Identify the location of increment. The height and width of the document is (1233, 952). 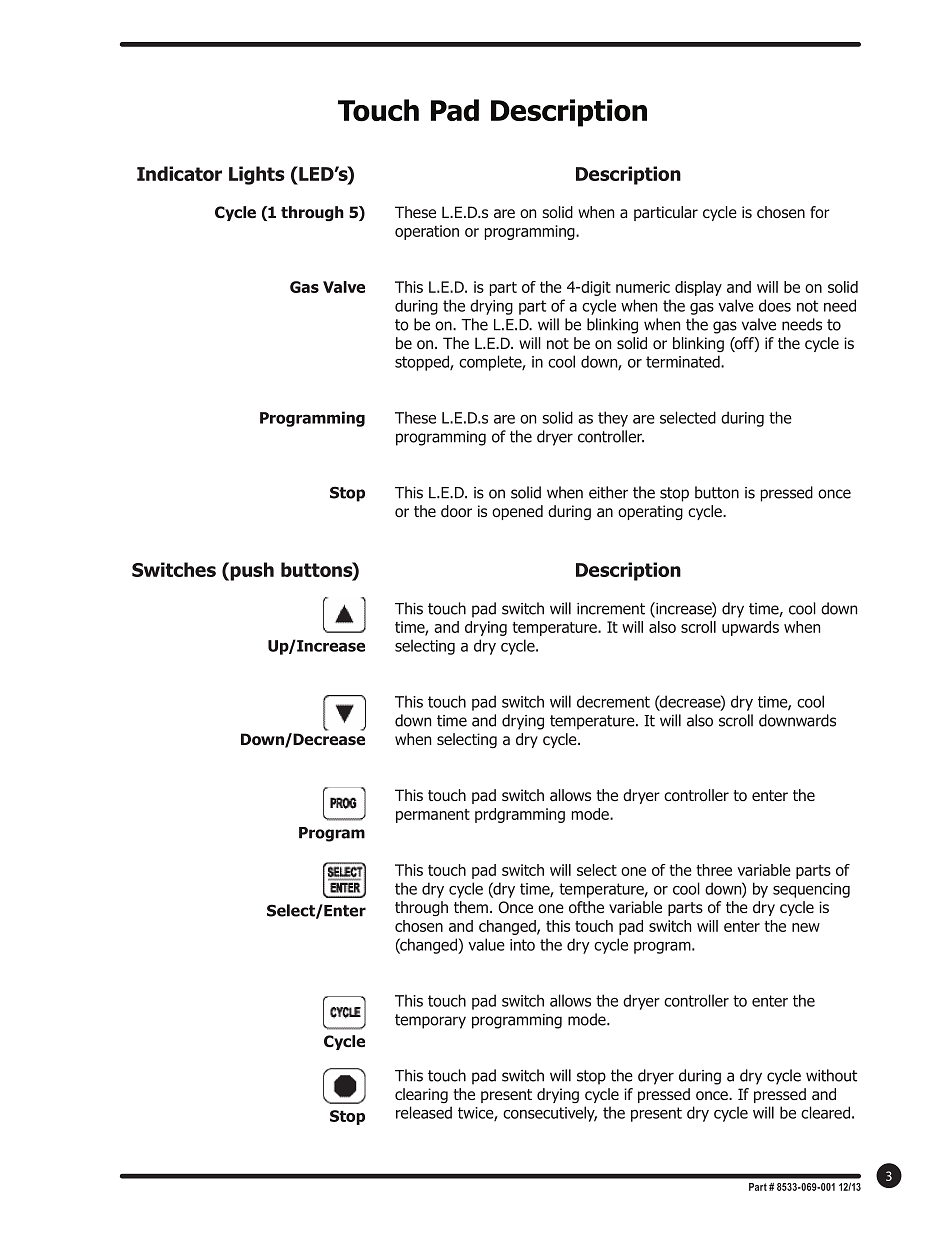
(611, 609).
